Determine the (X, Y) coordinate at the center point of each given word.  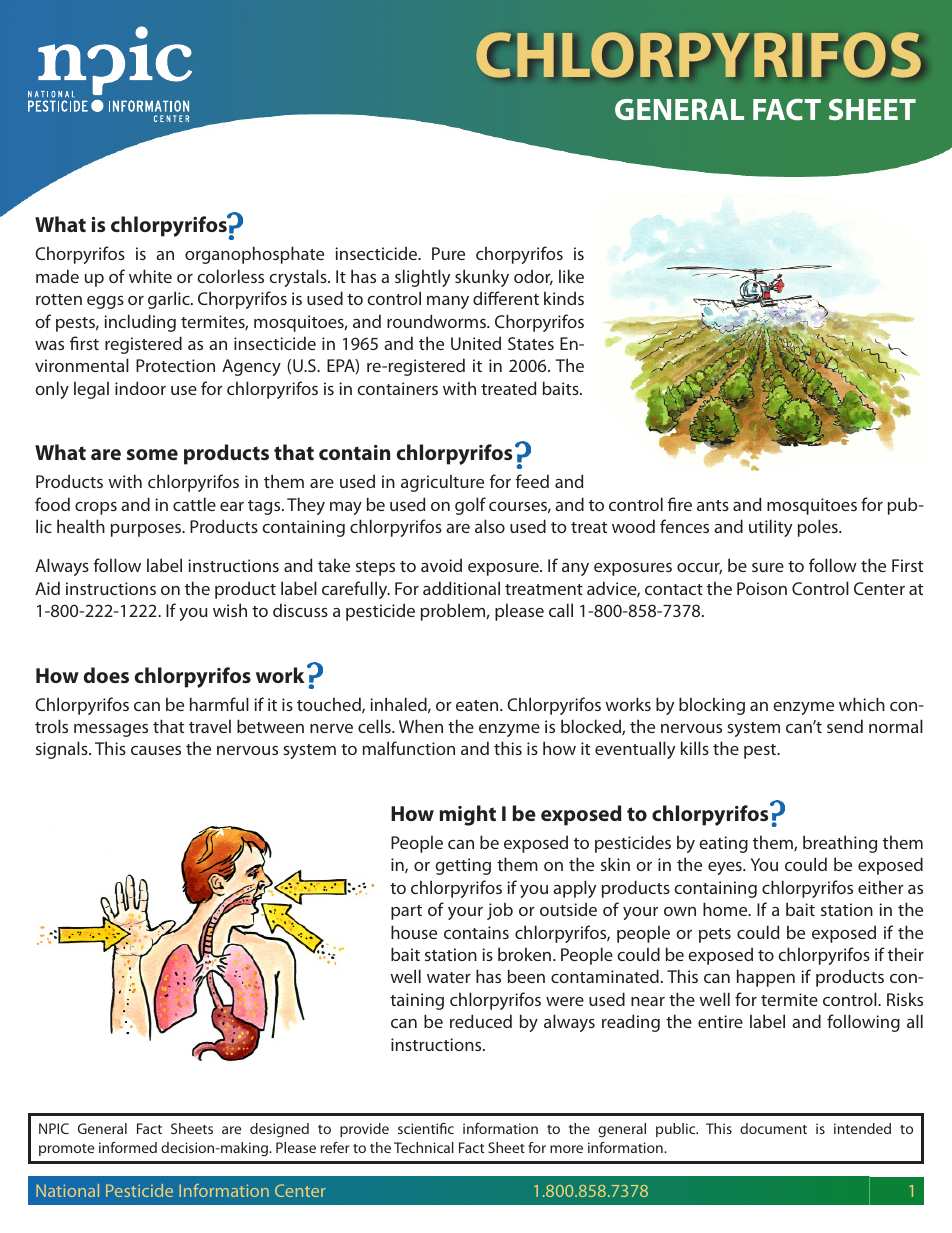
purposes (147, 530)
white (150, 276)
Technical (424, 1147)
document (773, 1128)
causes (156, 750)
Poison (762, 588)
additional (461, 588)
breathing (840, 844)
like (571, 276)
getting (463, 866)
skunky (482, 278)
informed (128, 1147)
